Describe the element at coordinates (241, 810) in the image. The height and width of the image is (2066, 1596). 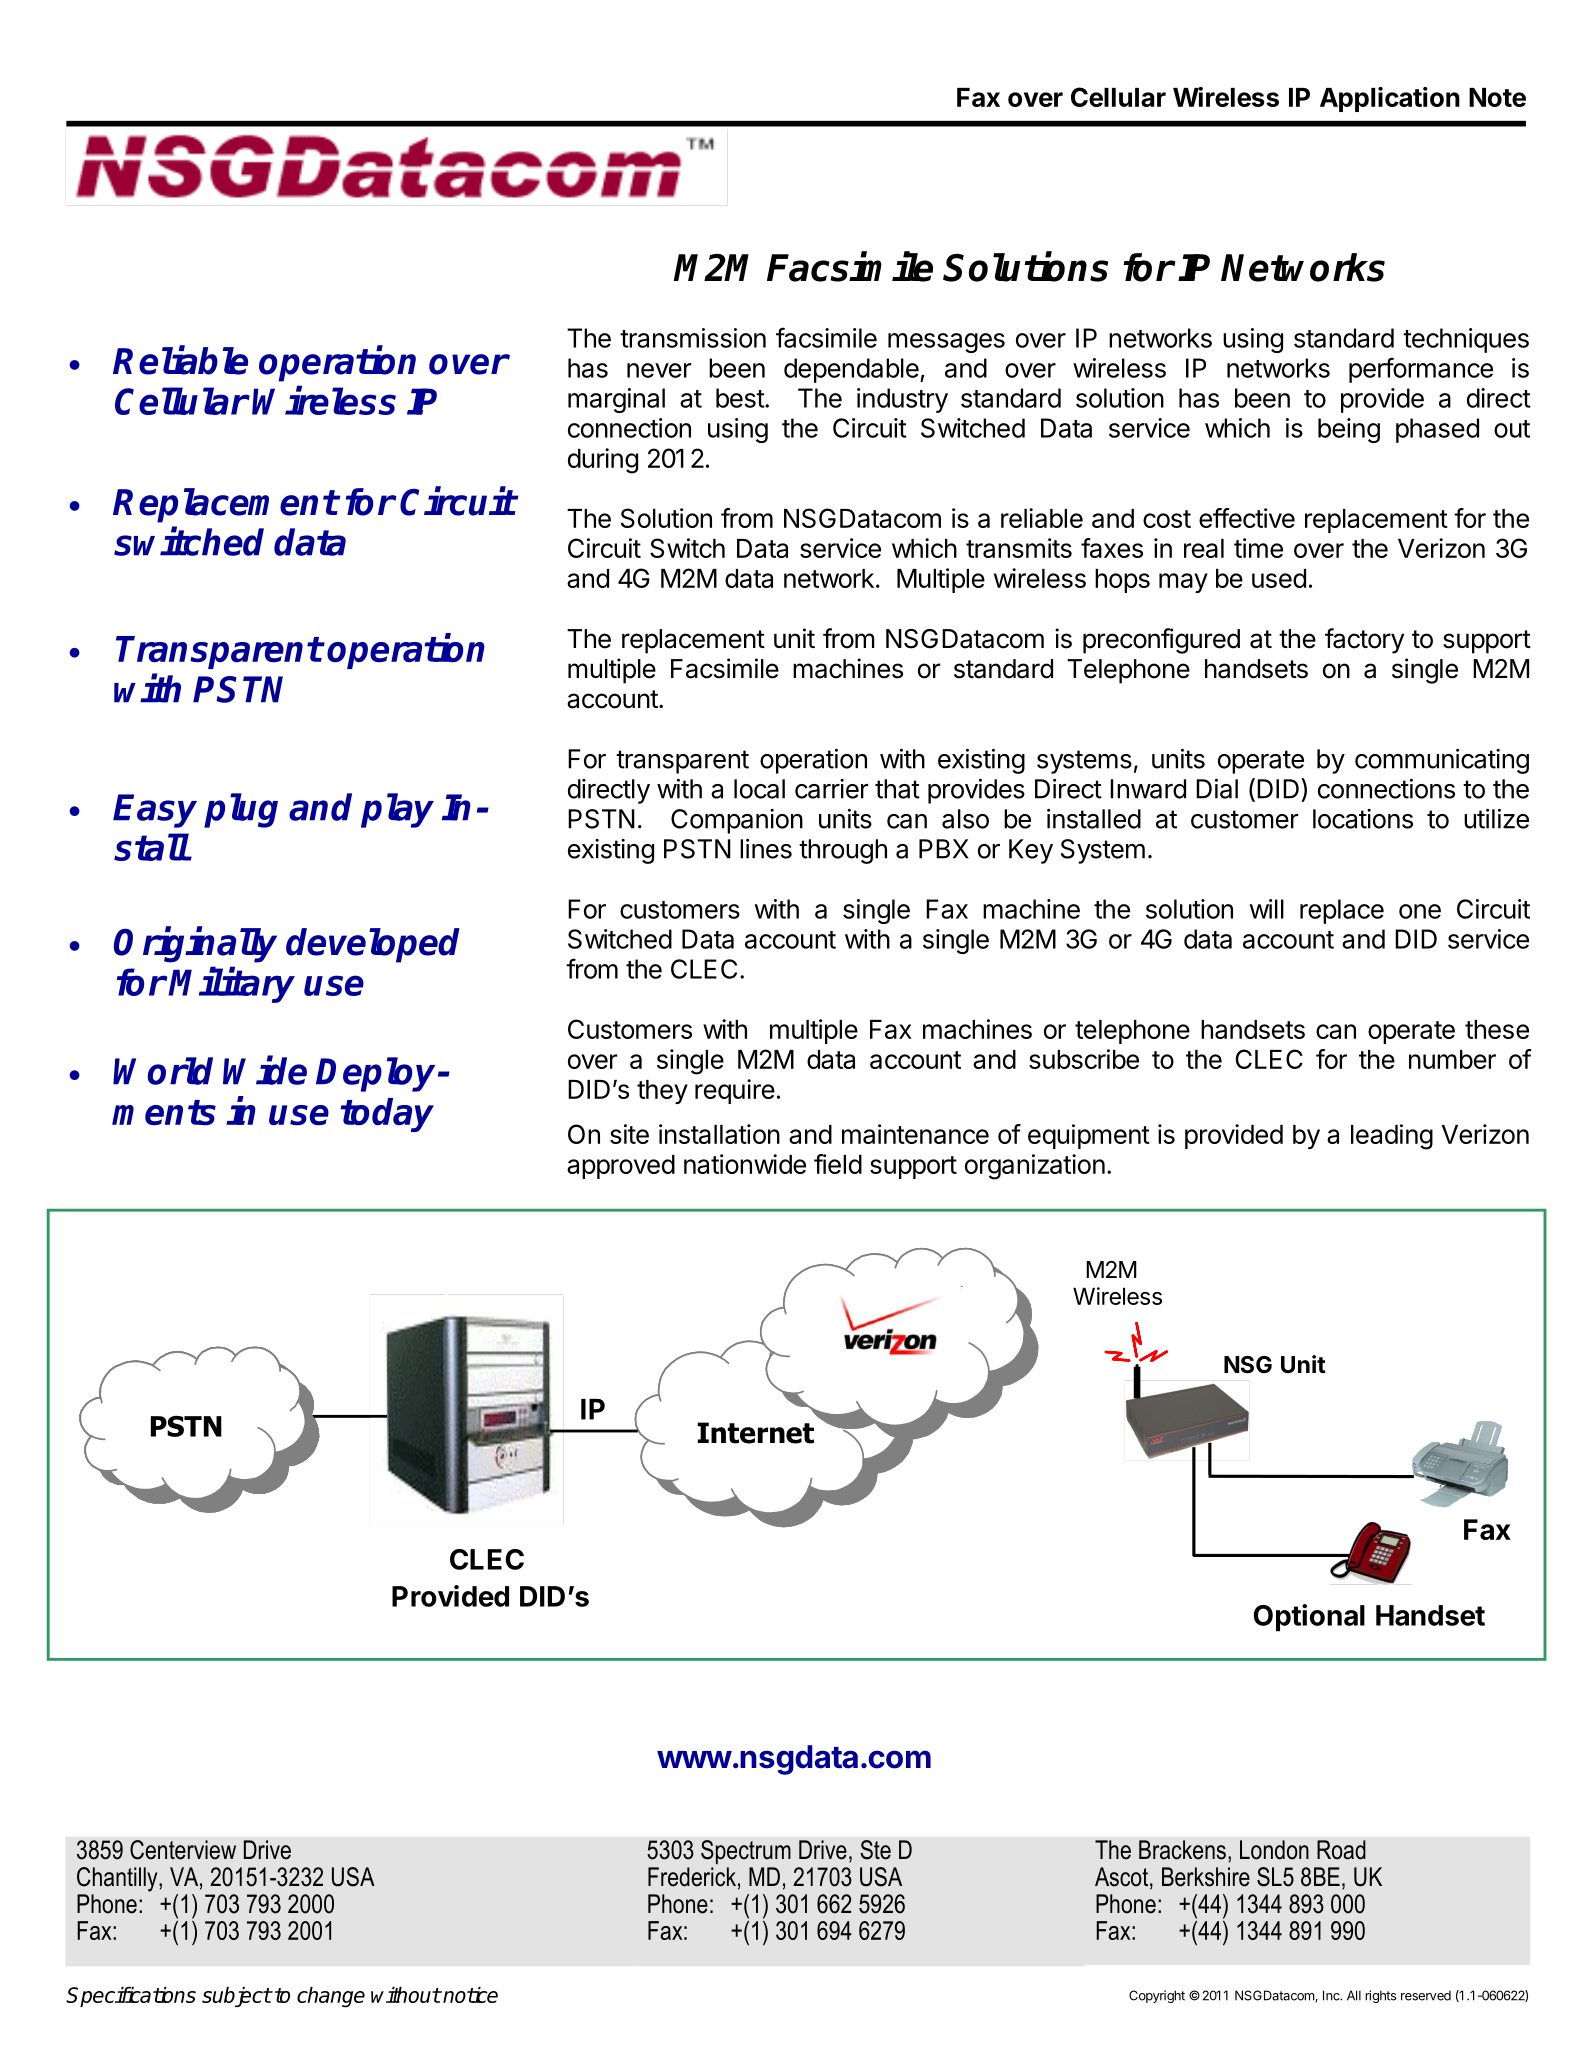
I see `plug` at that location.
